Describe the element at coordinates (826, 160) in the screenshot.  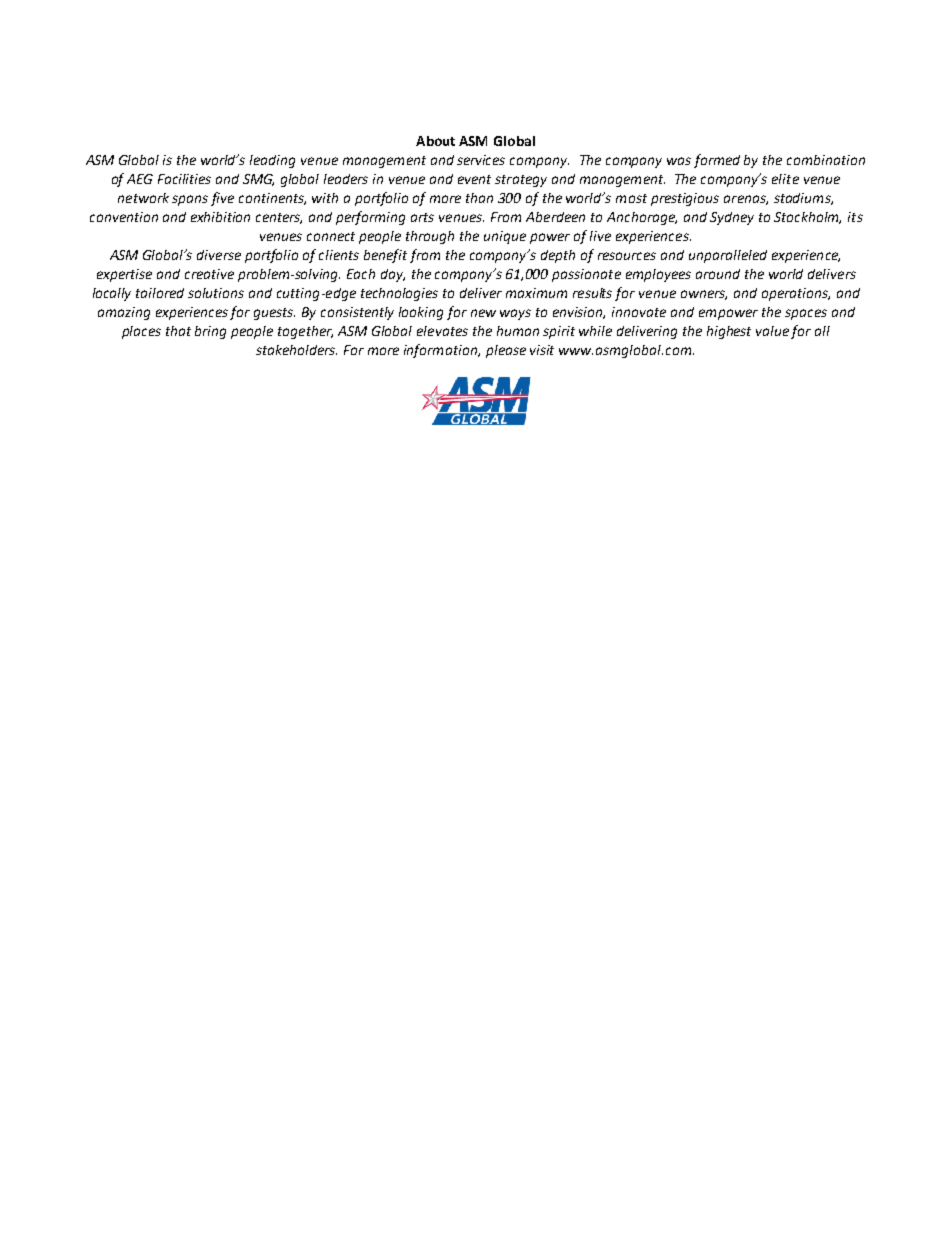
I see `combination` at that location.
